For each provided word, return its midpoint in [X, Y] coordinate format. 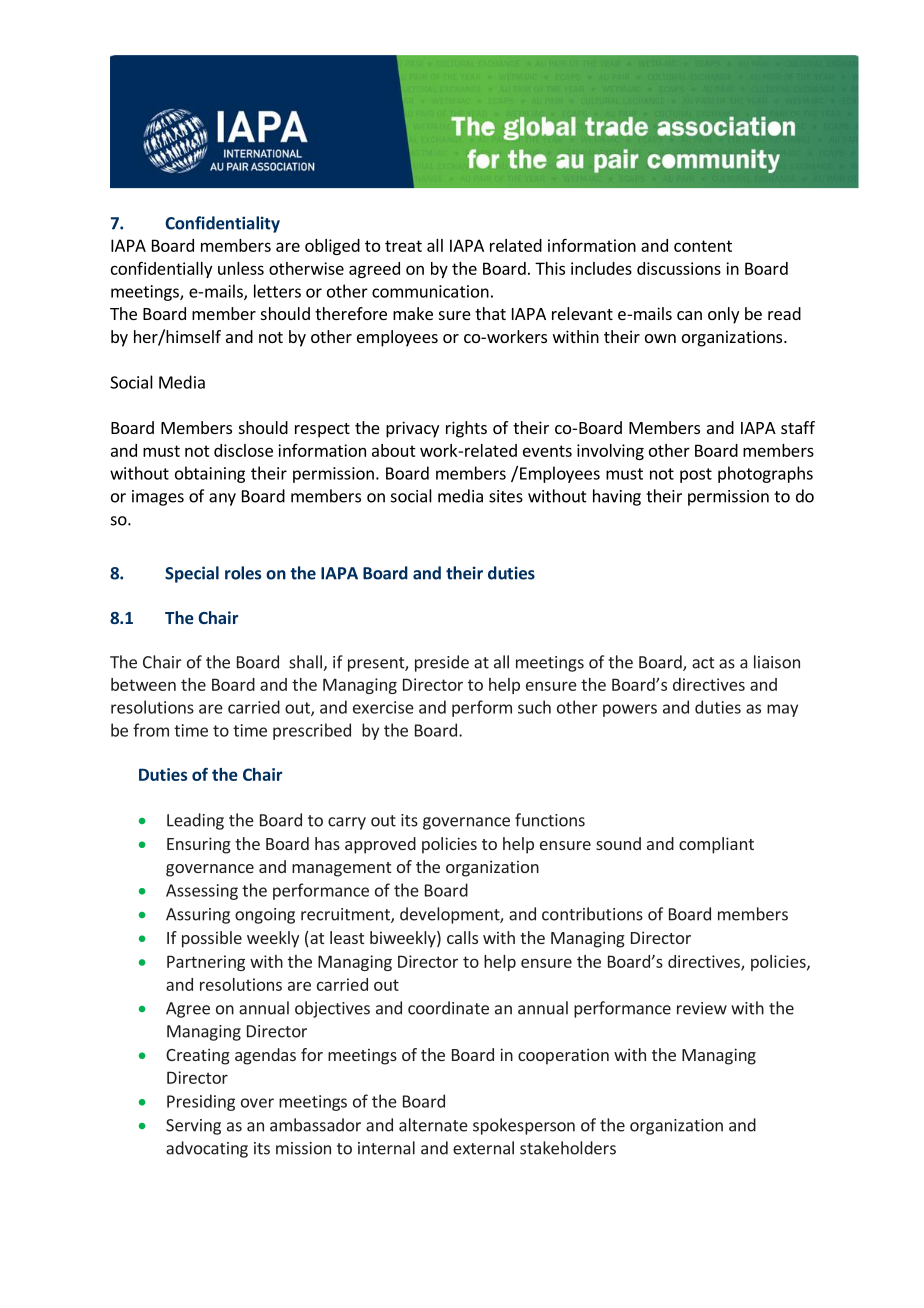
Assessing [202, 892]
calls [462, 937]
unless [241, 268]
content [703, 246]
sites [506, 496]
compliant [716, 845]
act [703, 663]
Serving [193, 1127]
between [143, 684]
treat [403, 246]
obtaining [210, 474]
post [696, 475]
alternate [433, 1125]
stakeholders [568, 1148]
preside [442, 663]
